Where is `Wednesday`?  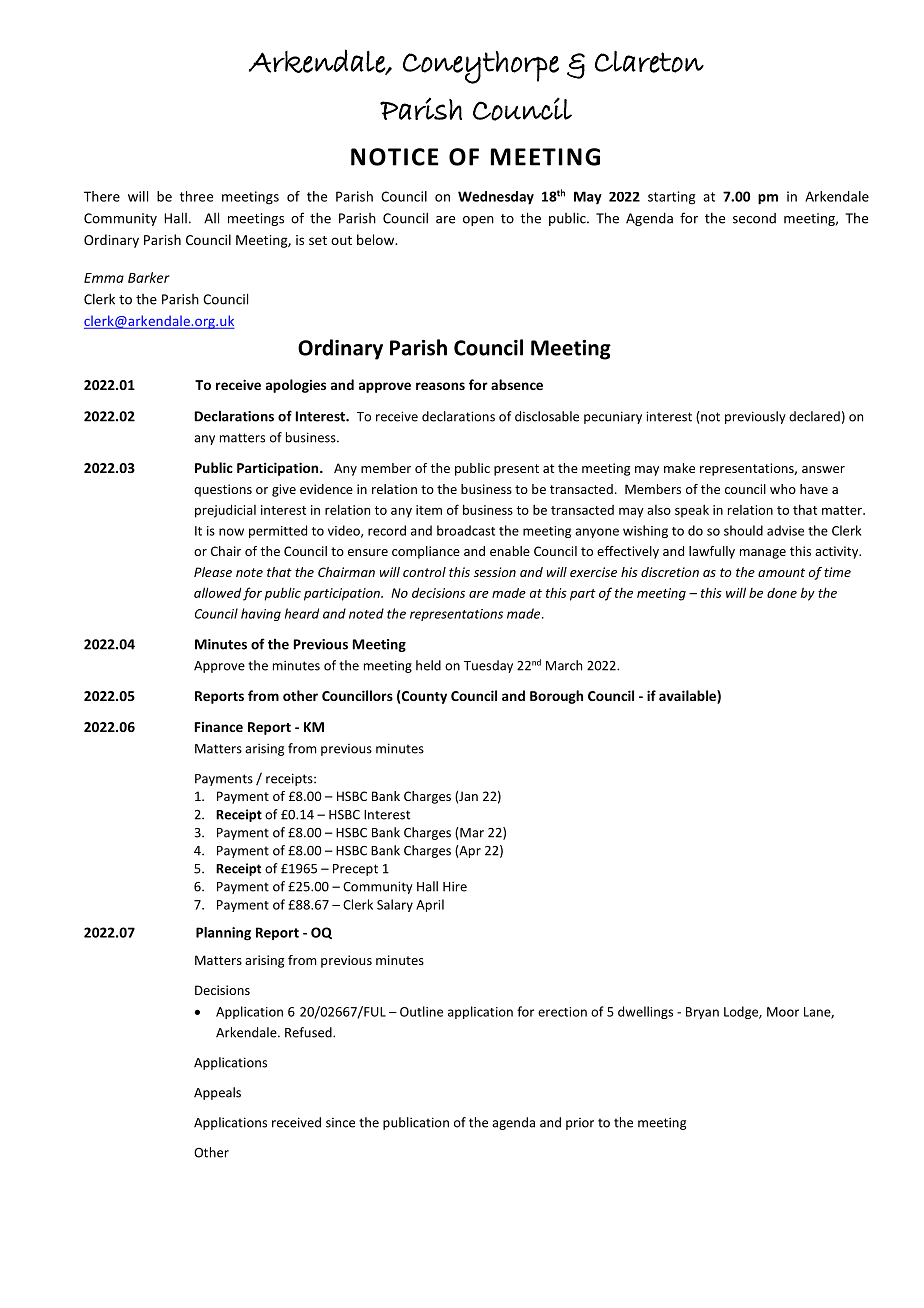
Wednesday is located at coordinates (496, 198).
